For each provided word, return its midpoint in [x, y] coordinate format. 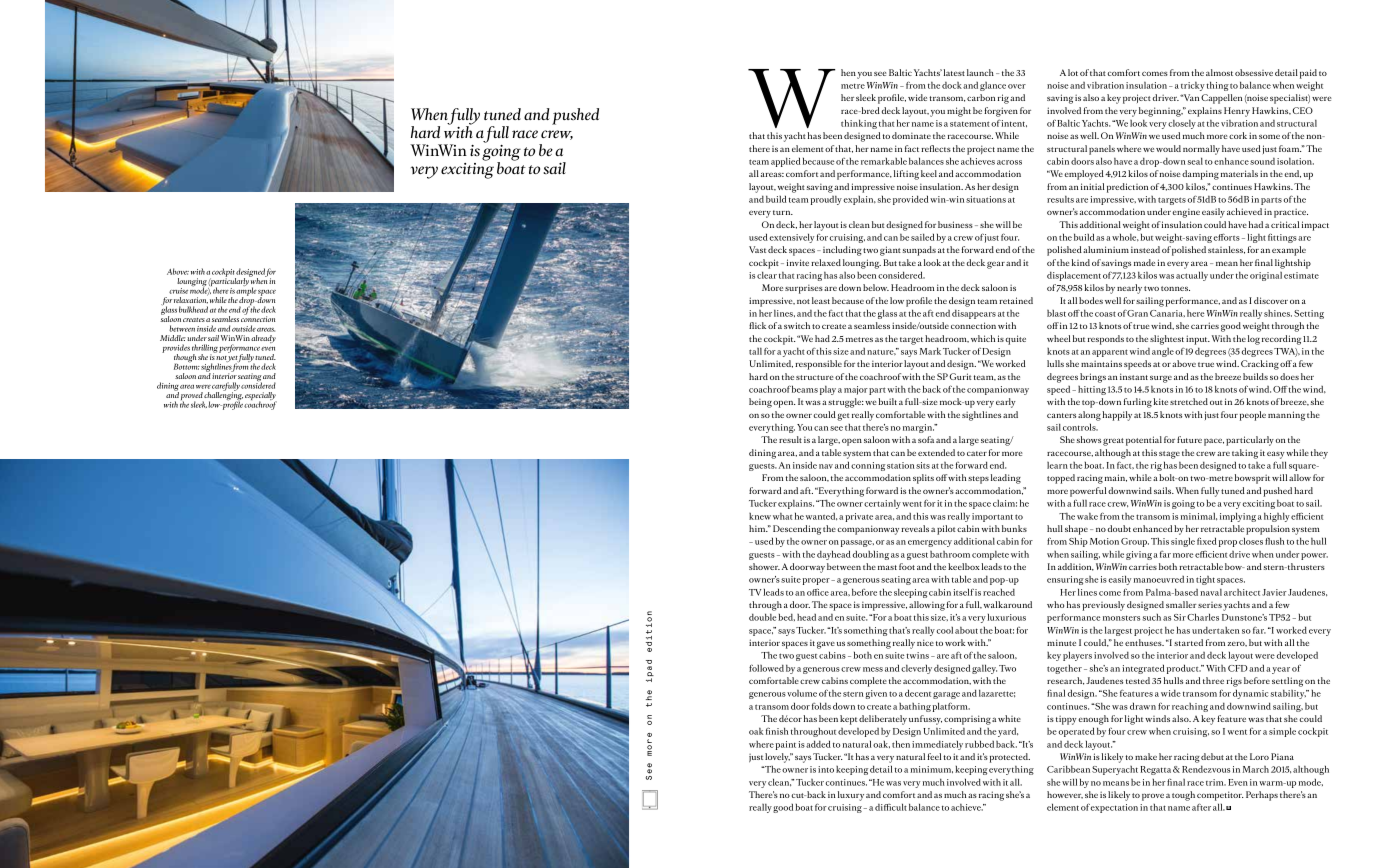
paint [786, 745]
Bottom [187, 365]
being [760, 403]
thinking [859, 124]
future [1189, 439]
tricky [1193, 86]
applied [785, 162]
